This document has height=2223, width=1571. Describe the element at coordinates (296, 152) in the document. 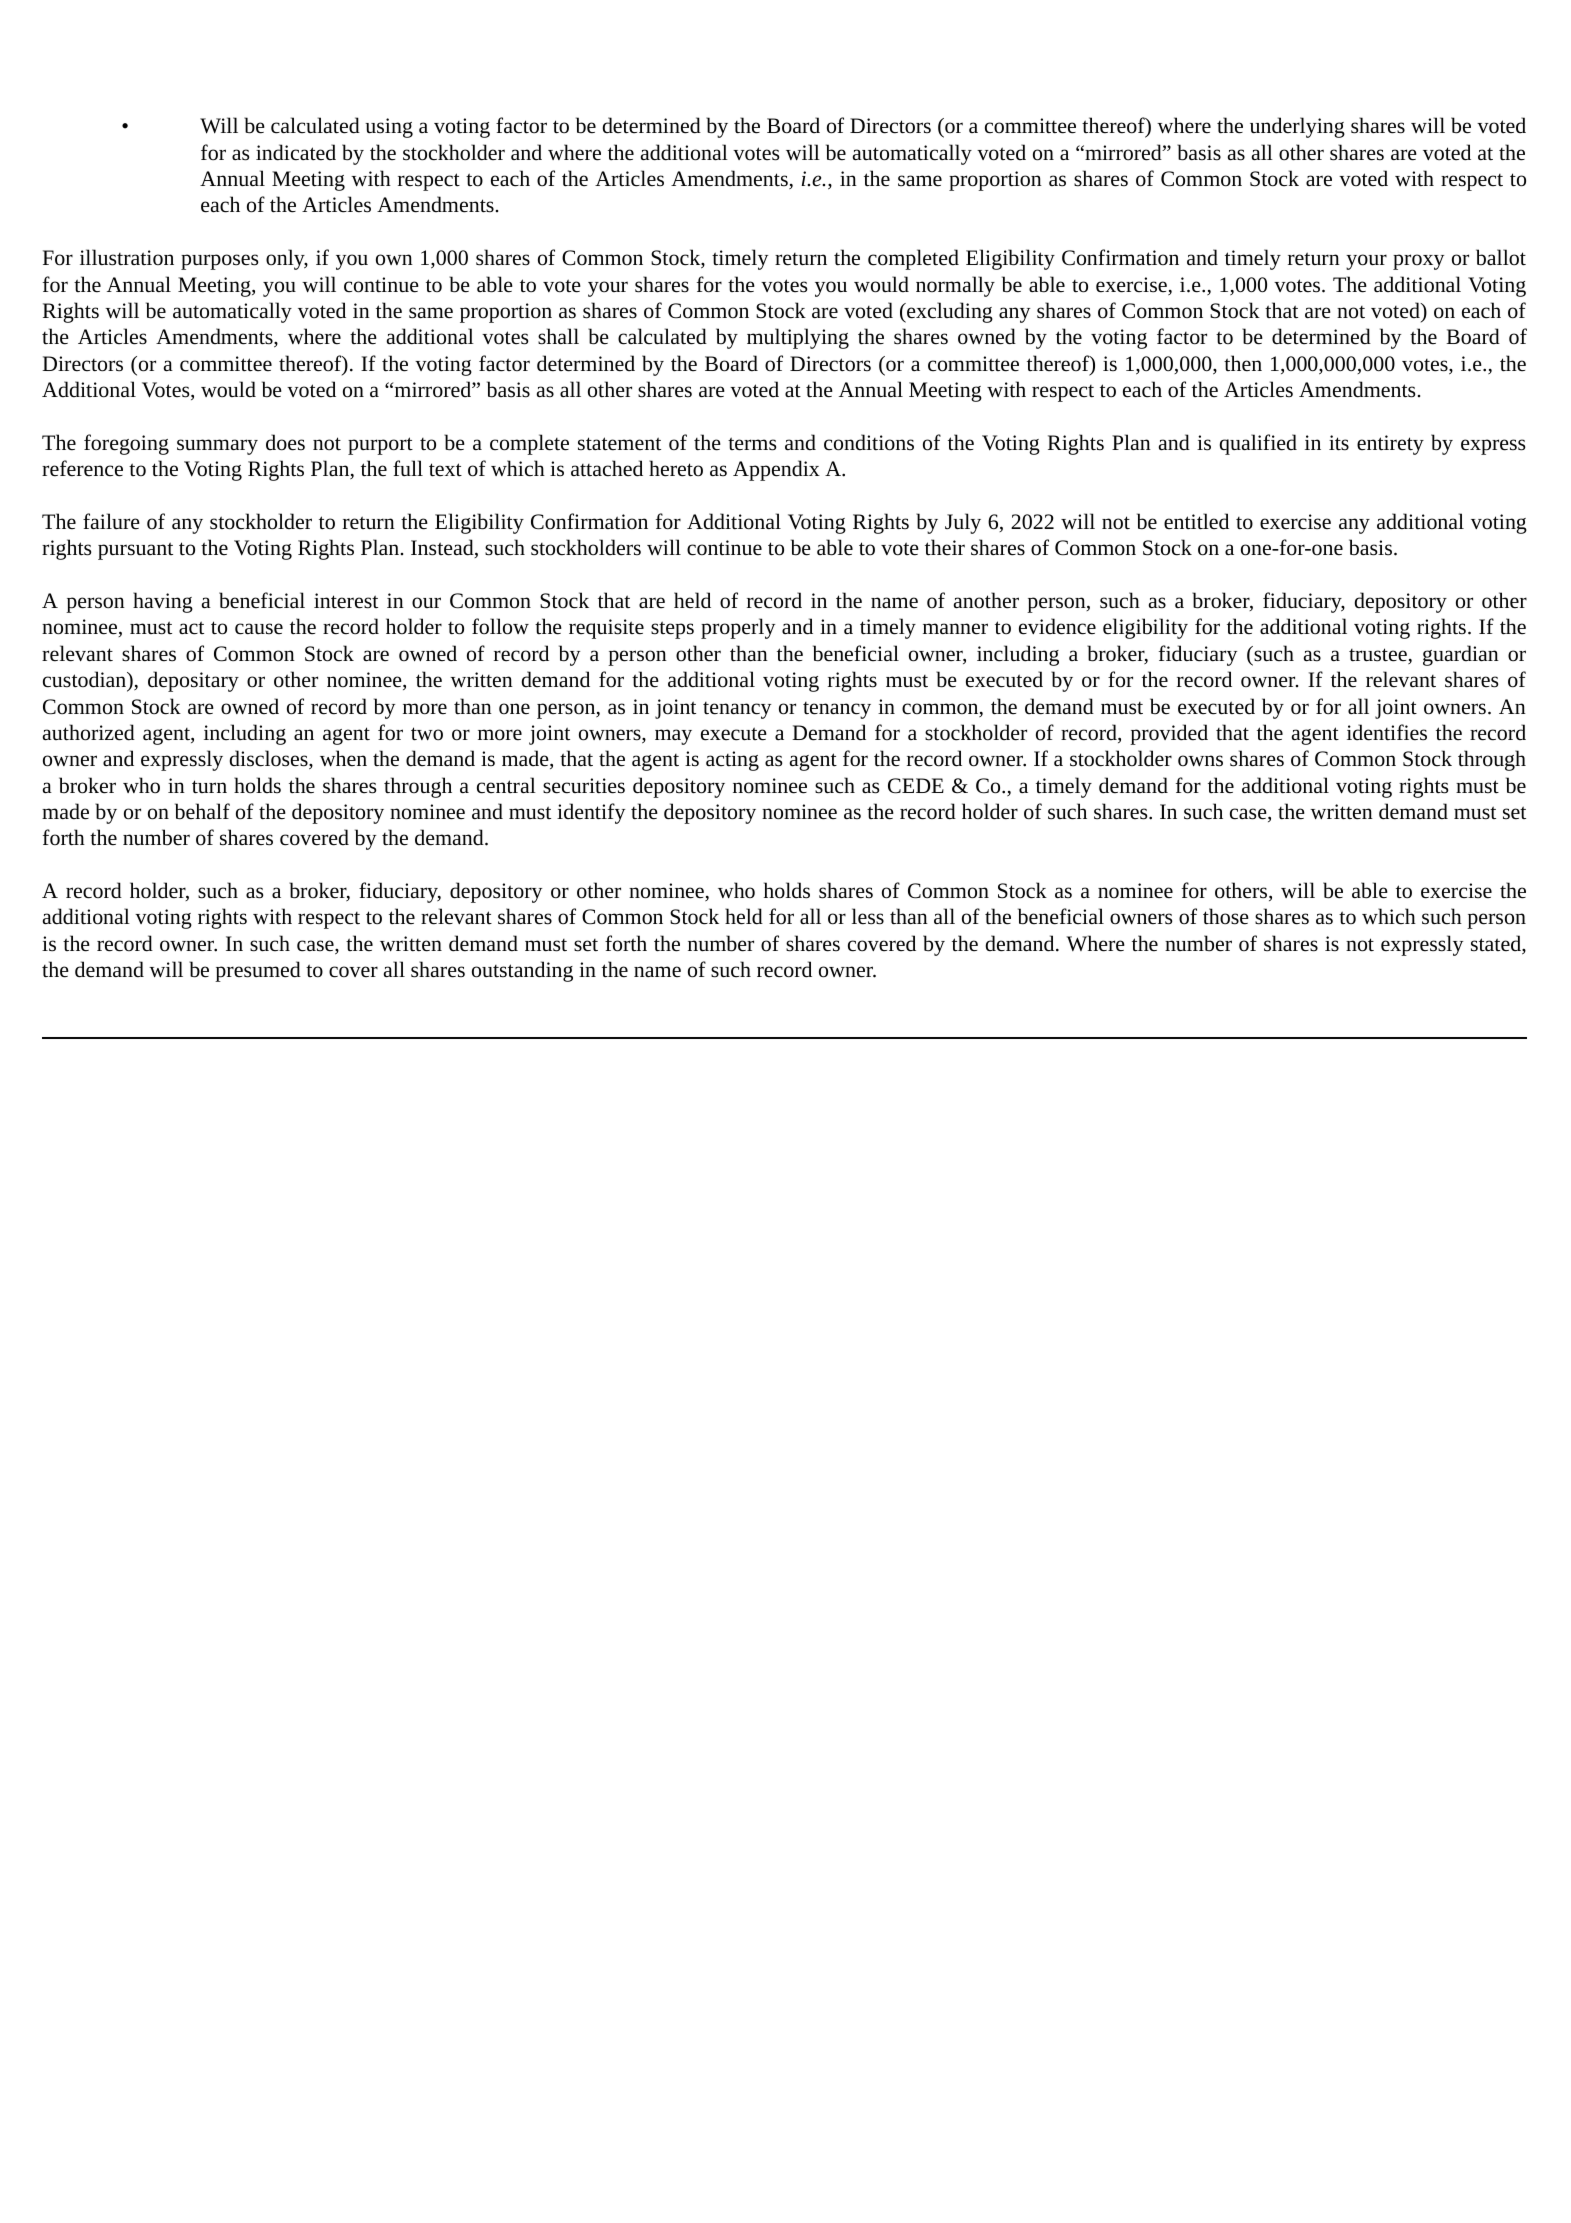

I see `indicated` at that location.
